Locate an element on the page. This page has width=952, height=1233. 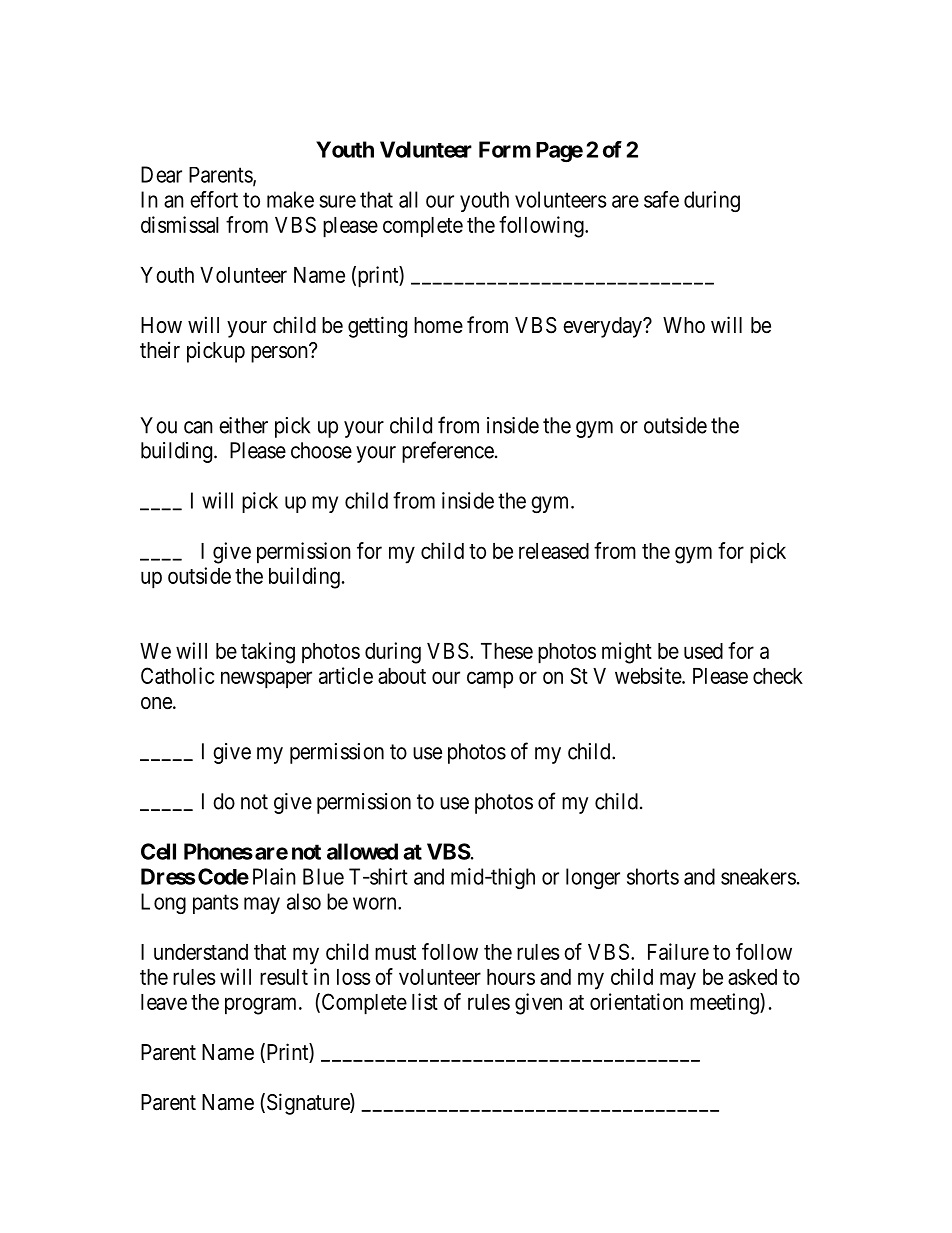
effort is located at coordinates (214, 199).
